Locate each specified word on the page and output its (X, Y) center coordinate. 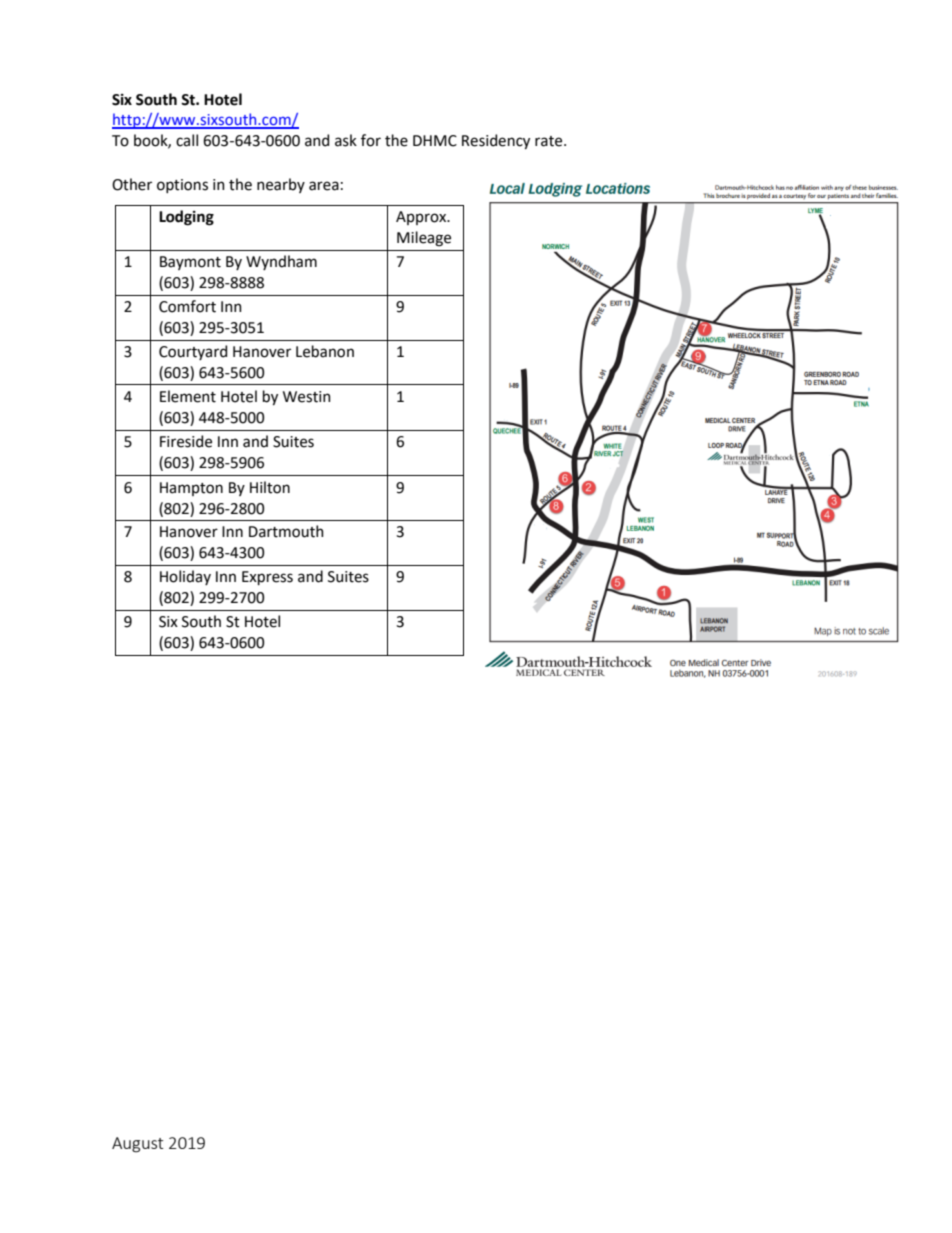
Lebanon (325, 351)
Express (267, 578)
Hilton (270, 487)
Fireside (186, 441)
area (324, 186)
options (182, 186)
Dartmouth (286, 531)
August (137, 1145)
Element (188, 396)
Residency (496, 141)
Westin (307, 397)
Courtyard (193, 352)
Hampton (191, 489)
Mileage (424, 239)
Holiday (185, 577)
